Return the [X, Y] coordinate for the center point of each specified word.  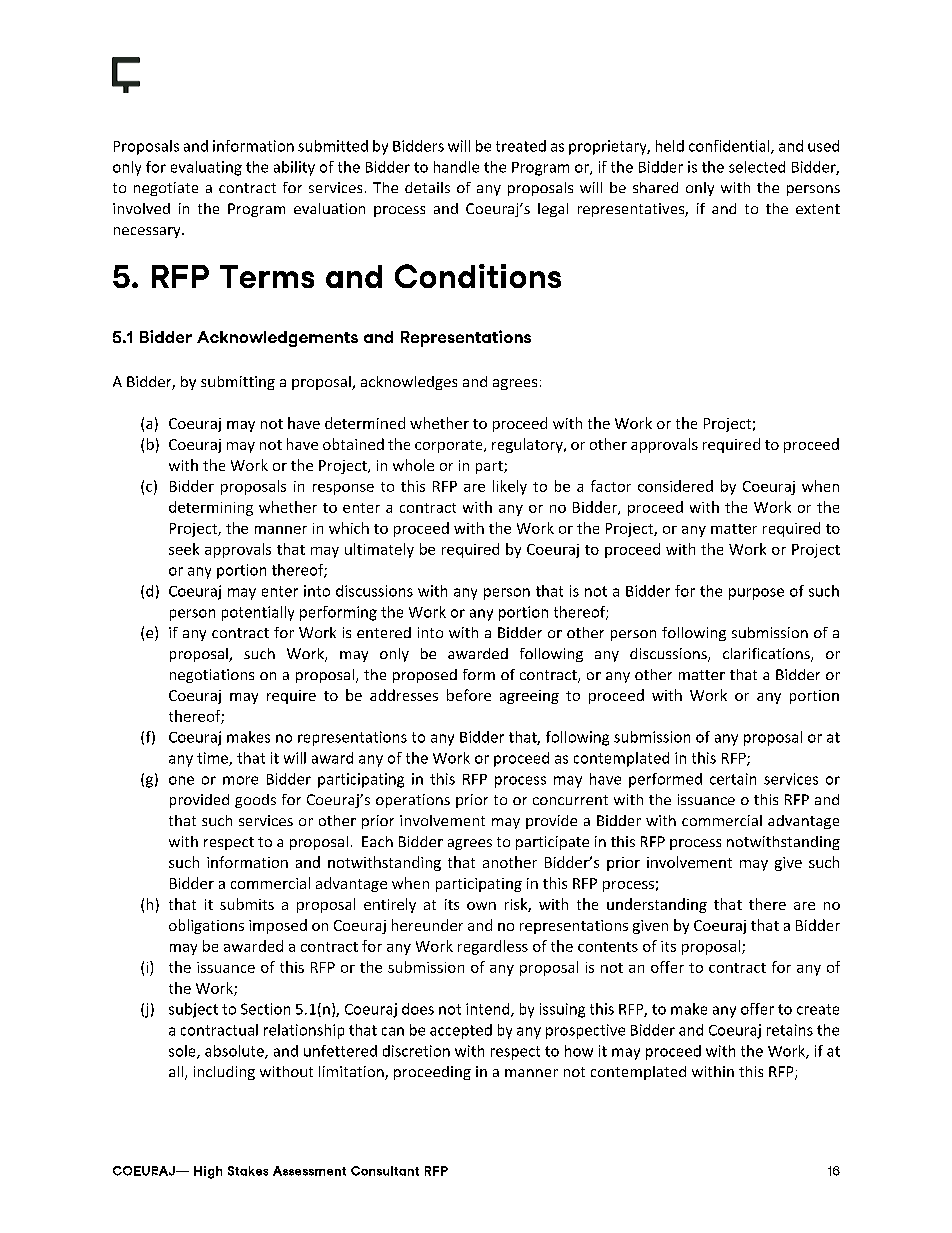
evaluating [206, 168]
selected [757, 167]
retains [790, 1030]
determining [211, 508]
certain [733, 779]
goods [255, 801]
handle [456, 167]
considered [675, 486]
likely [510, 487]
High [208, 1172]
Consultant [385, 1171]
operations [413, 801]
